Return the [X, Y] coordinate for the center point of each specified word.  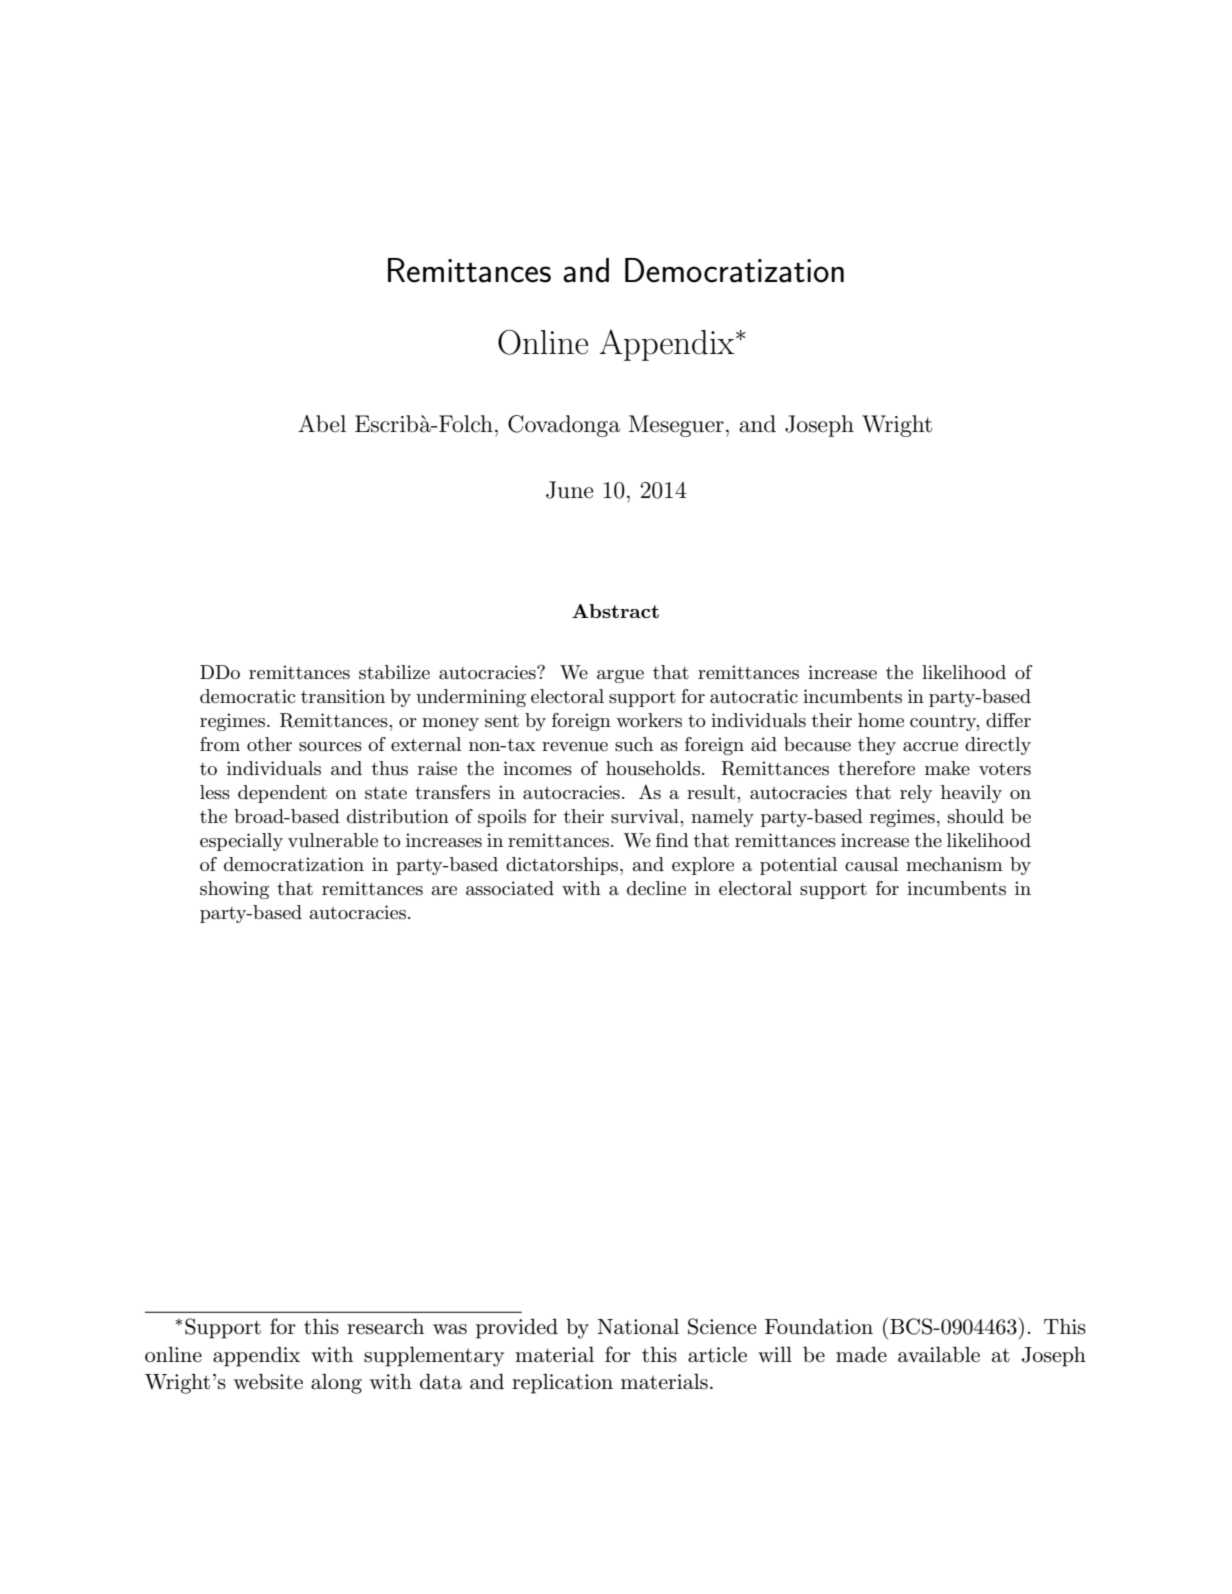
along [336, 1384]
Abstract [615, 611]
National [638, 1327]
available [939, 1355]
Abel [322, 424]
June [570, 490]
